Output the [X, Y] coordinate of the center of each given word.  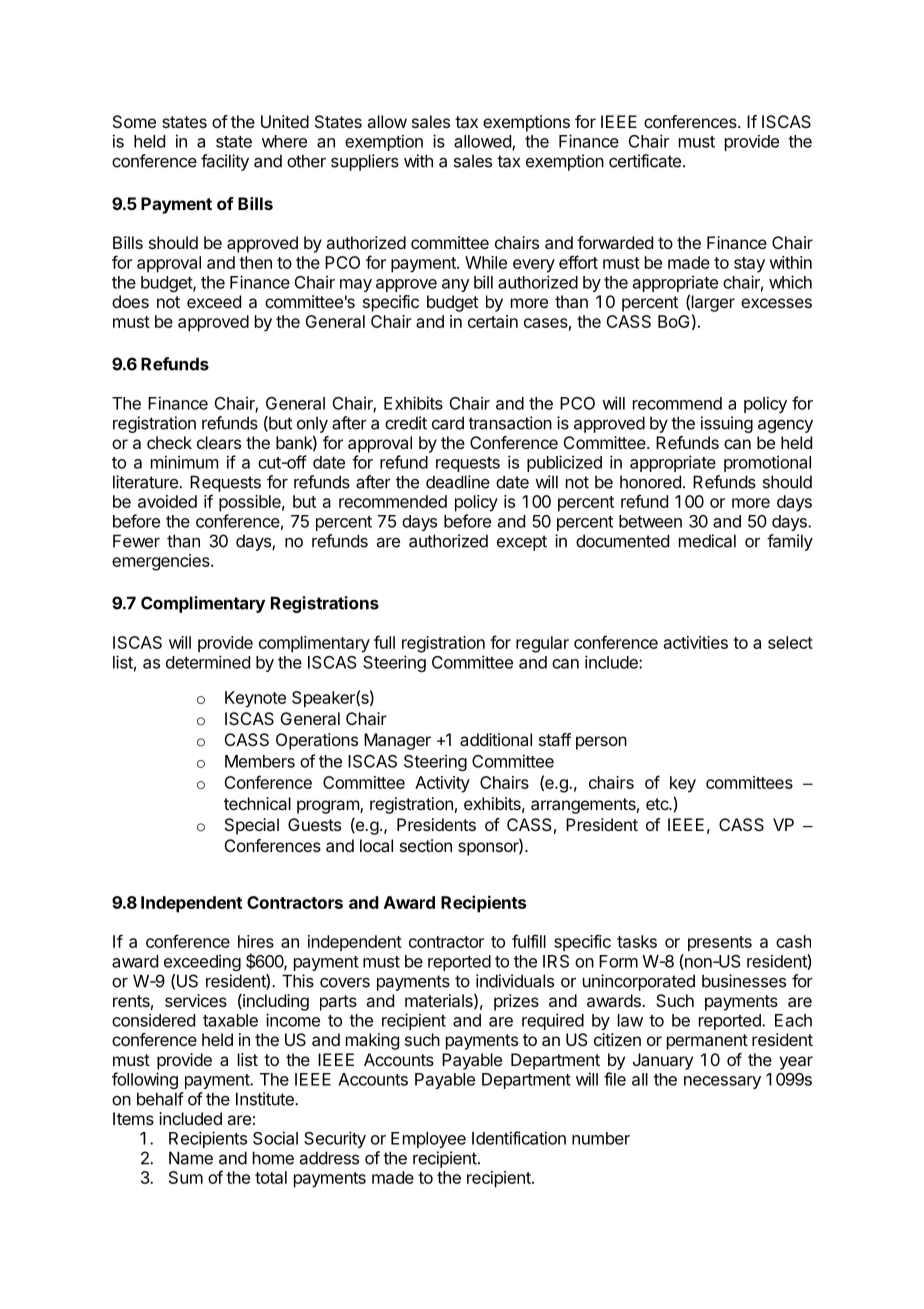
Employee [428, 1140]
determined [208, 662]
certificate [645, 161]
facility [225, 162]
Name [191, 1158]
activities [696, 642]
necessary [722, 1082]
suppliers [365, 162]
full [384, 642]
